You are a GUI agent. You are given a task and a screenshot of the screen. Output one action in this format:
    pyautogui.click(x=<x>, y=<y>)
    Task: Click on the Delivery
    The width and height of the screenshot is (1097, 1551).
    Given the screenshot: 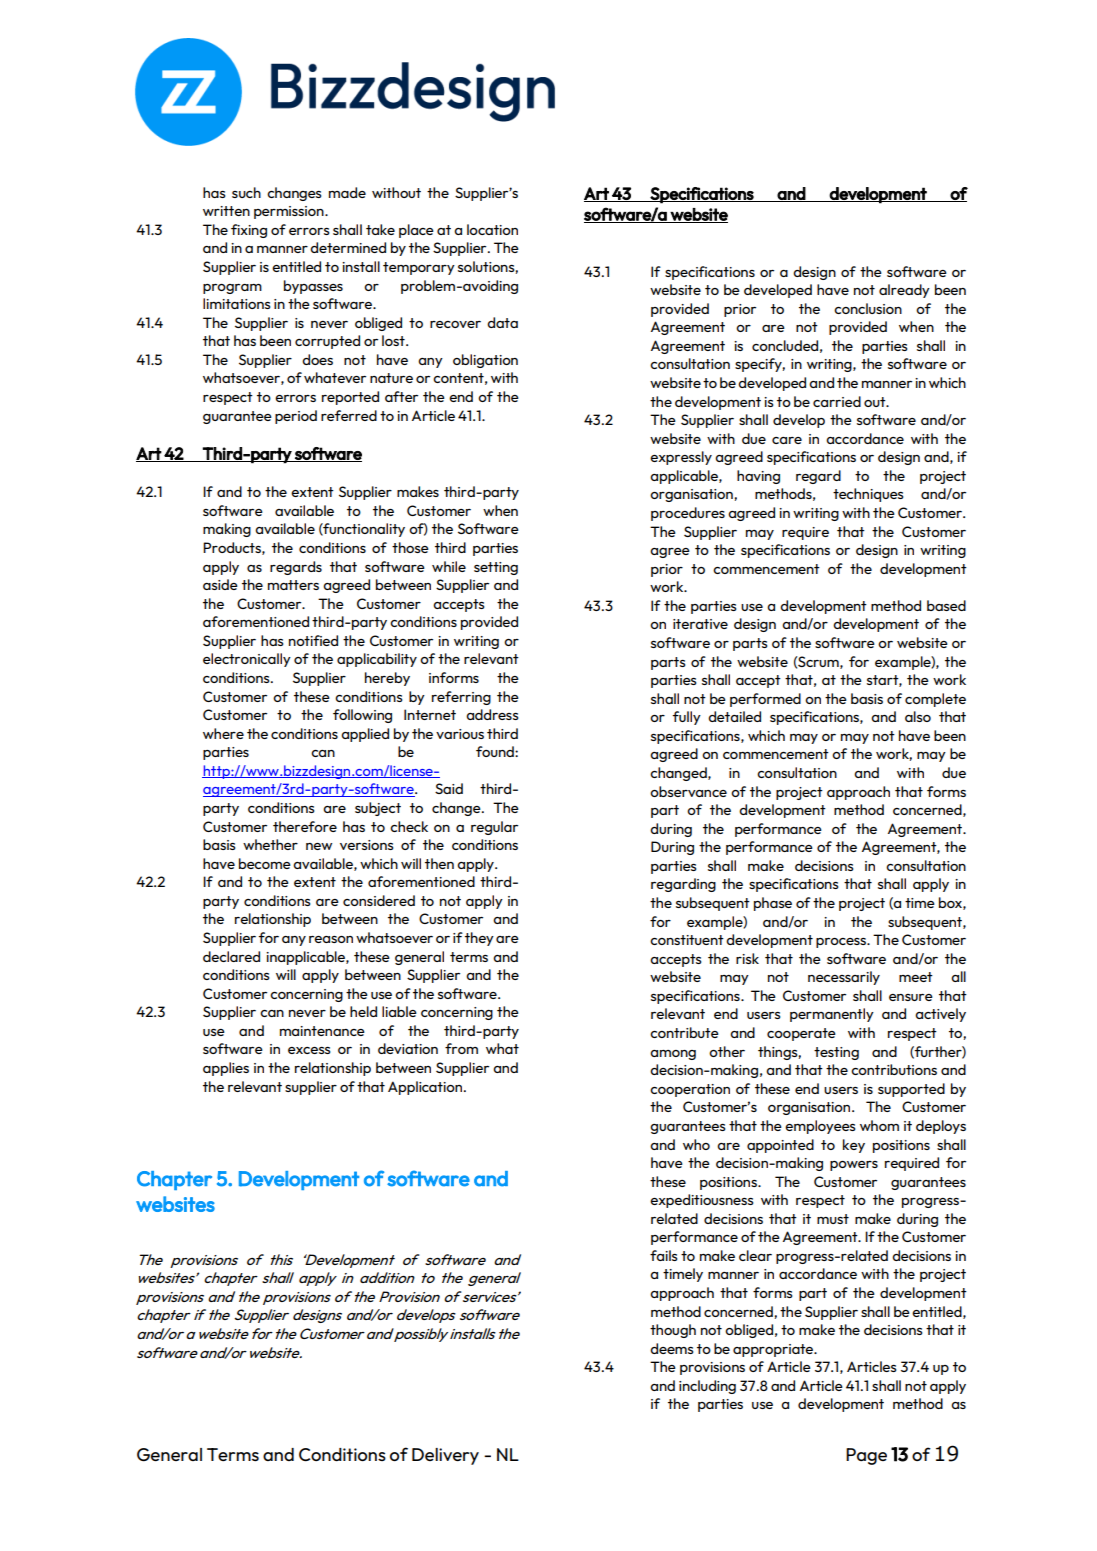 What is the action you would take?
    pyautogui.click(x=445, y=1456)
